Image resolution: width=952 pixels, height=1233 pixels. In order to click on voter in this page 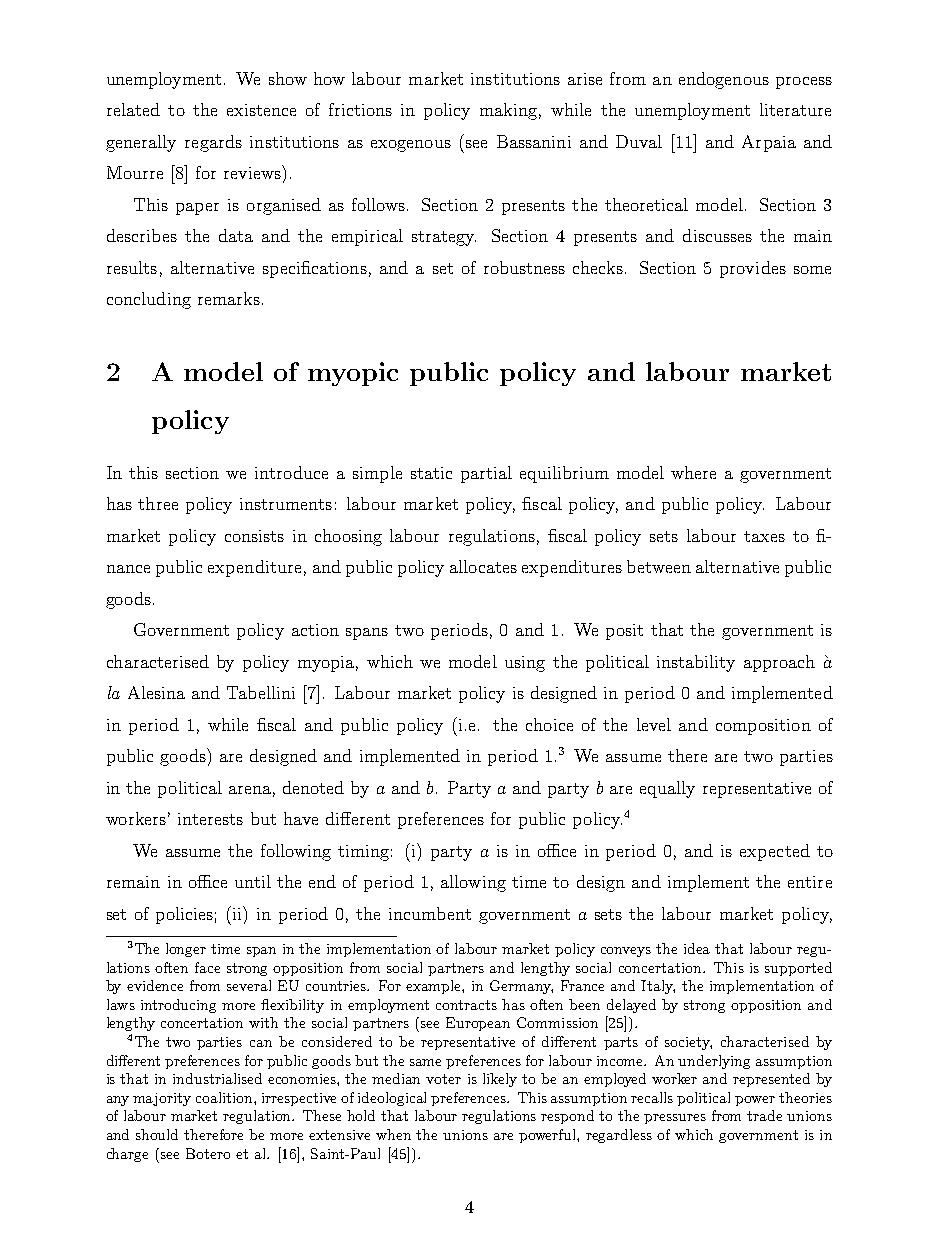, I will do `click(443, 1079)`.
